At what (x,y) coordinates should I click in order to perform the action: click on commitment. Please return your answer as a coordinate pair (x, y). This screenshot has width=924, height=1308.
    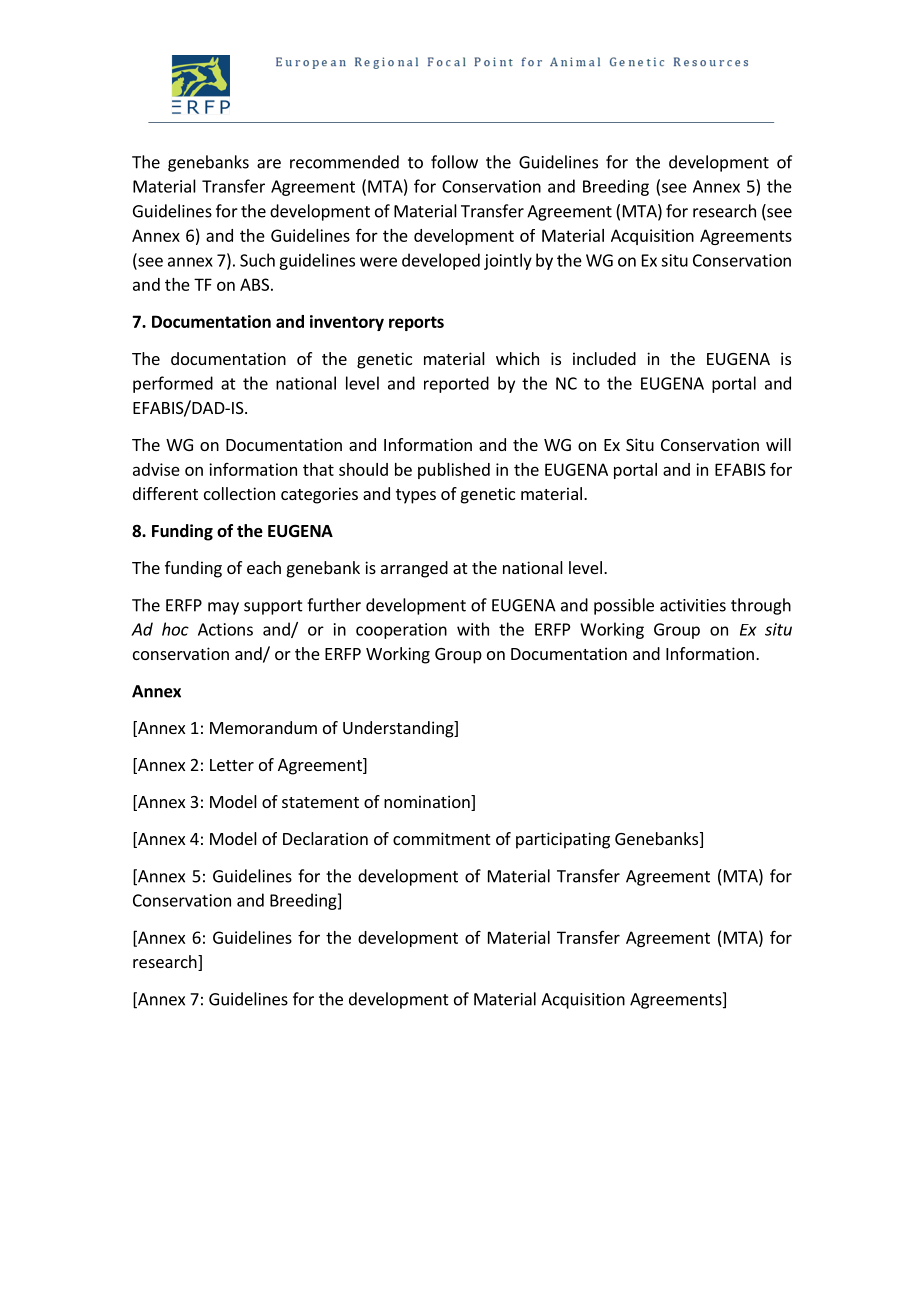
    Looking at the image, I should click on (441, 838).
